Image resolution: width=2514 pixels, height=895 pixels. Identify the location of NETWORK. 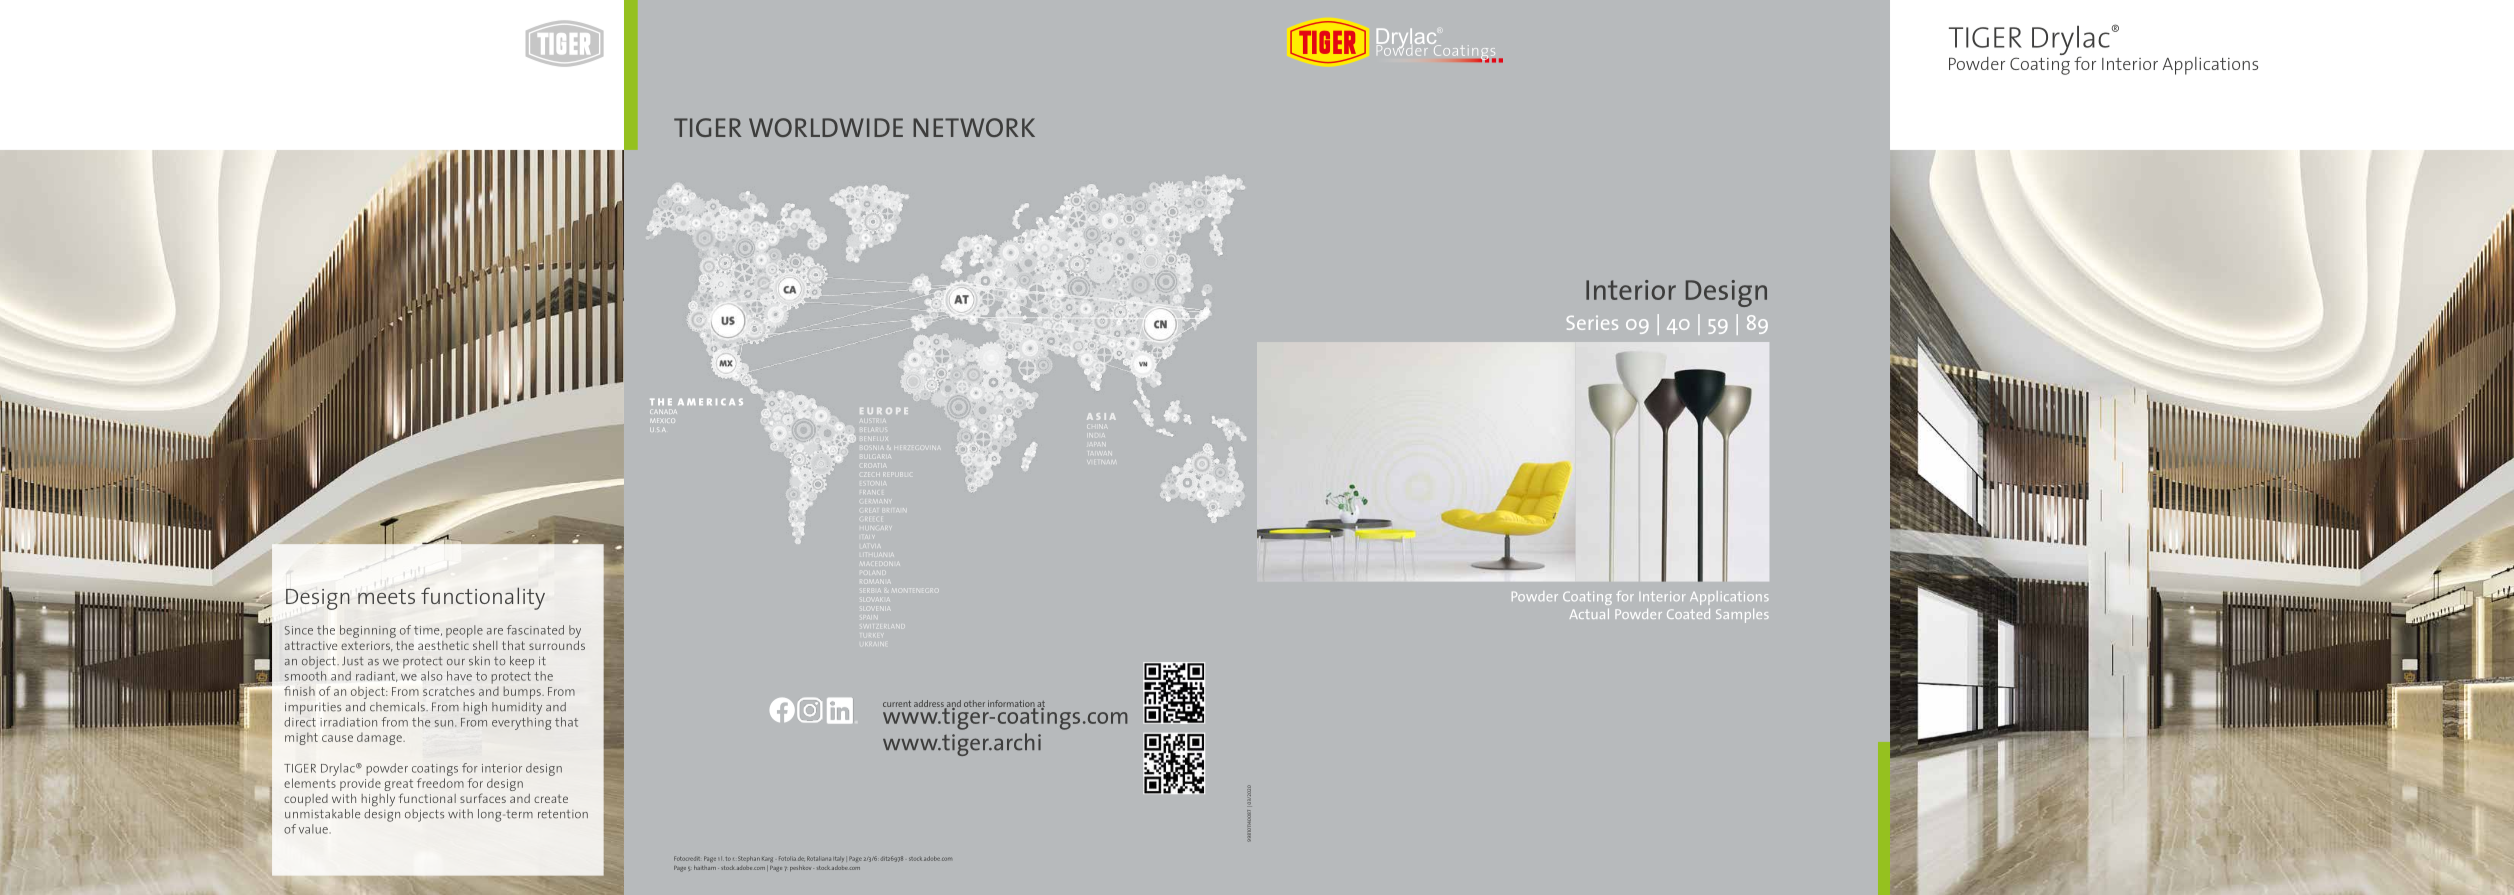
(974, 127).
